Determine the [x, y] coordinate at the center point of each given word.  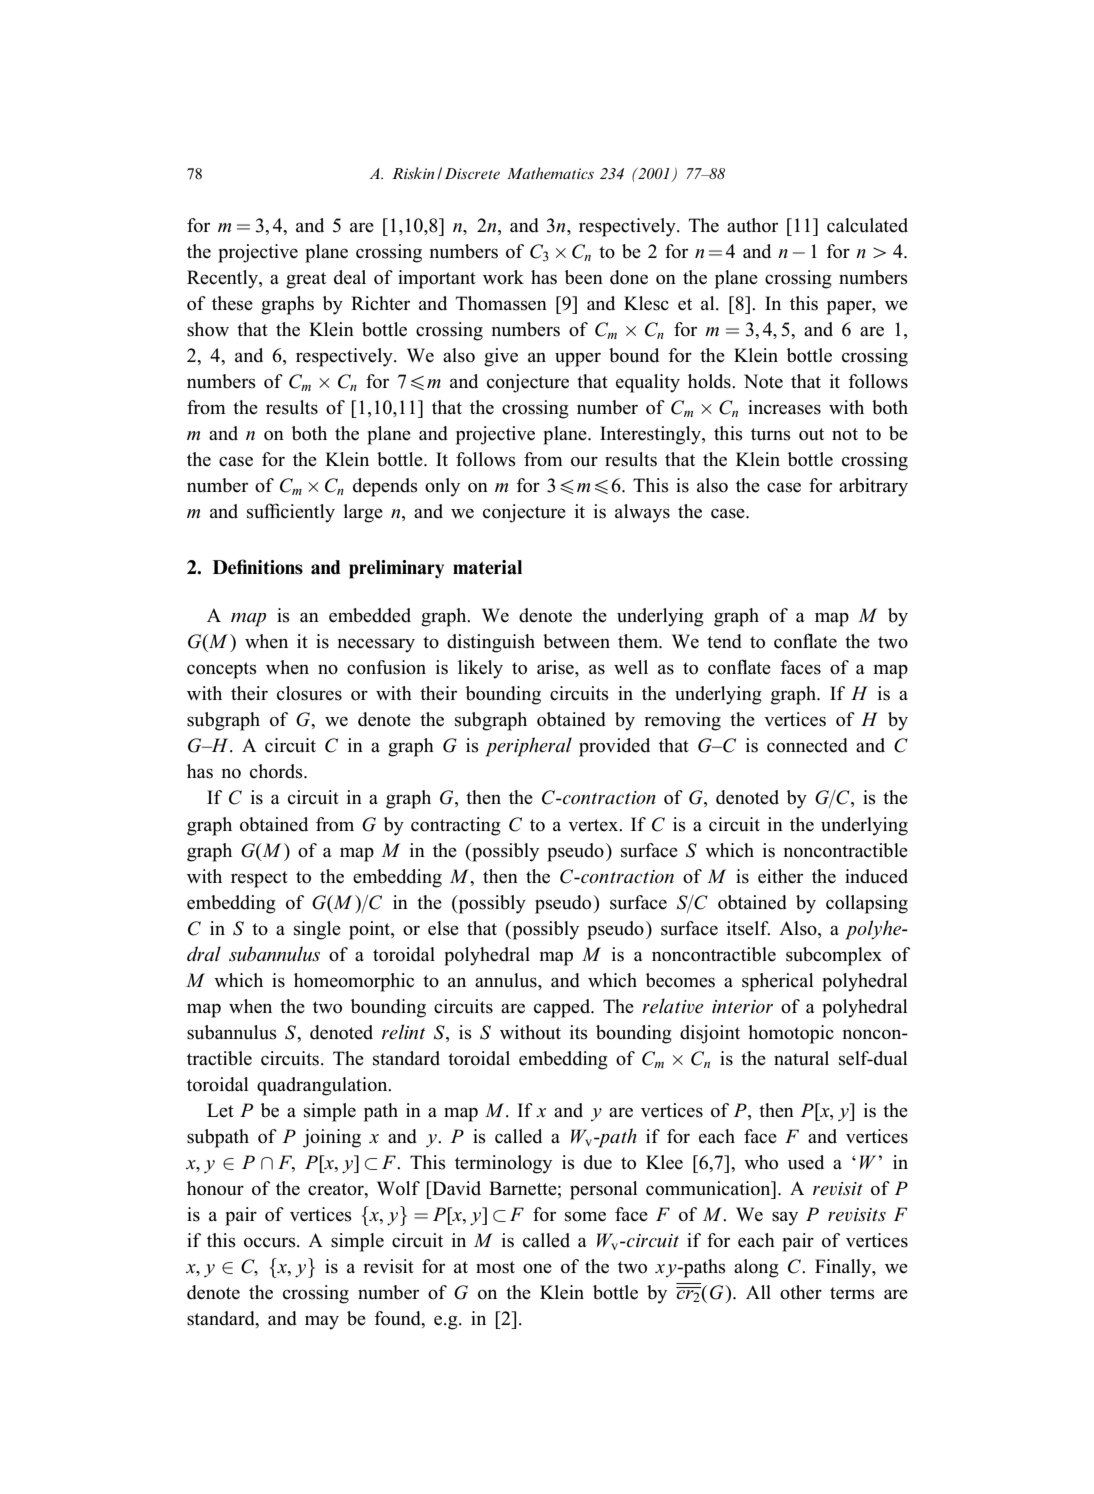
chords [277, 771]
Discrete [472, 173]
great [306, 280]
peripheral [528, 747]
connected [807, 745]
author [752, 225]
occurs [271, 1243]
